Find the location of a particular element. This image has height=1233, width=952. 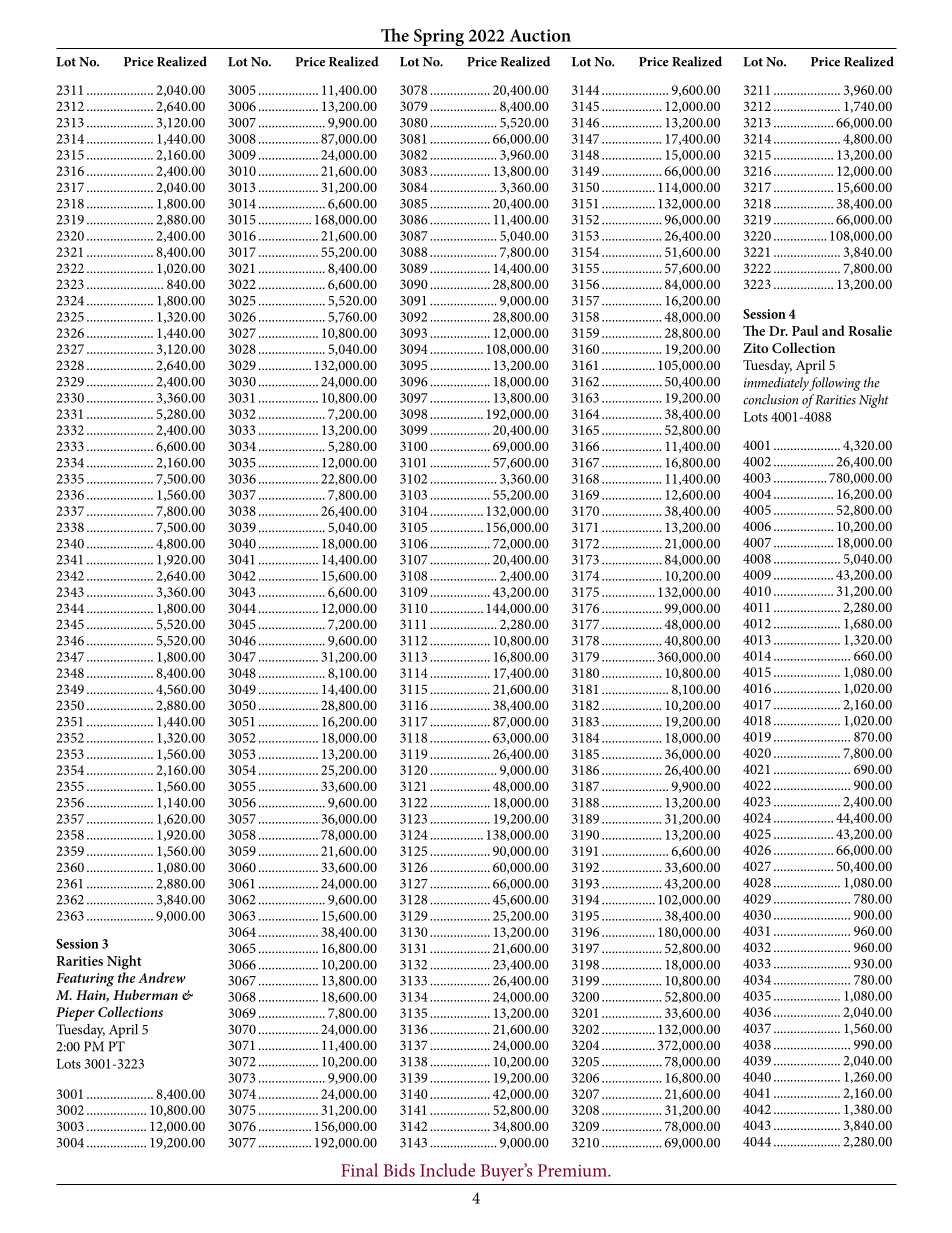

Paul is located at coordinates (805, 330).
